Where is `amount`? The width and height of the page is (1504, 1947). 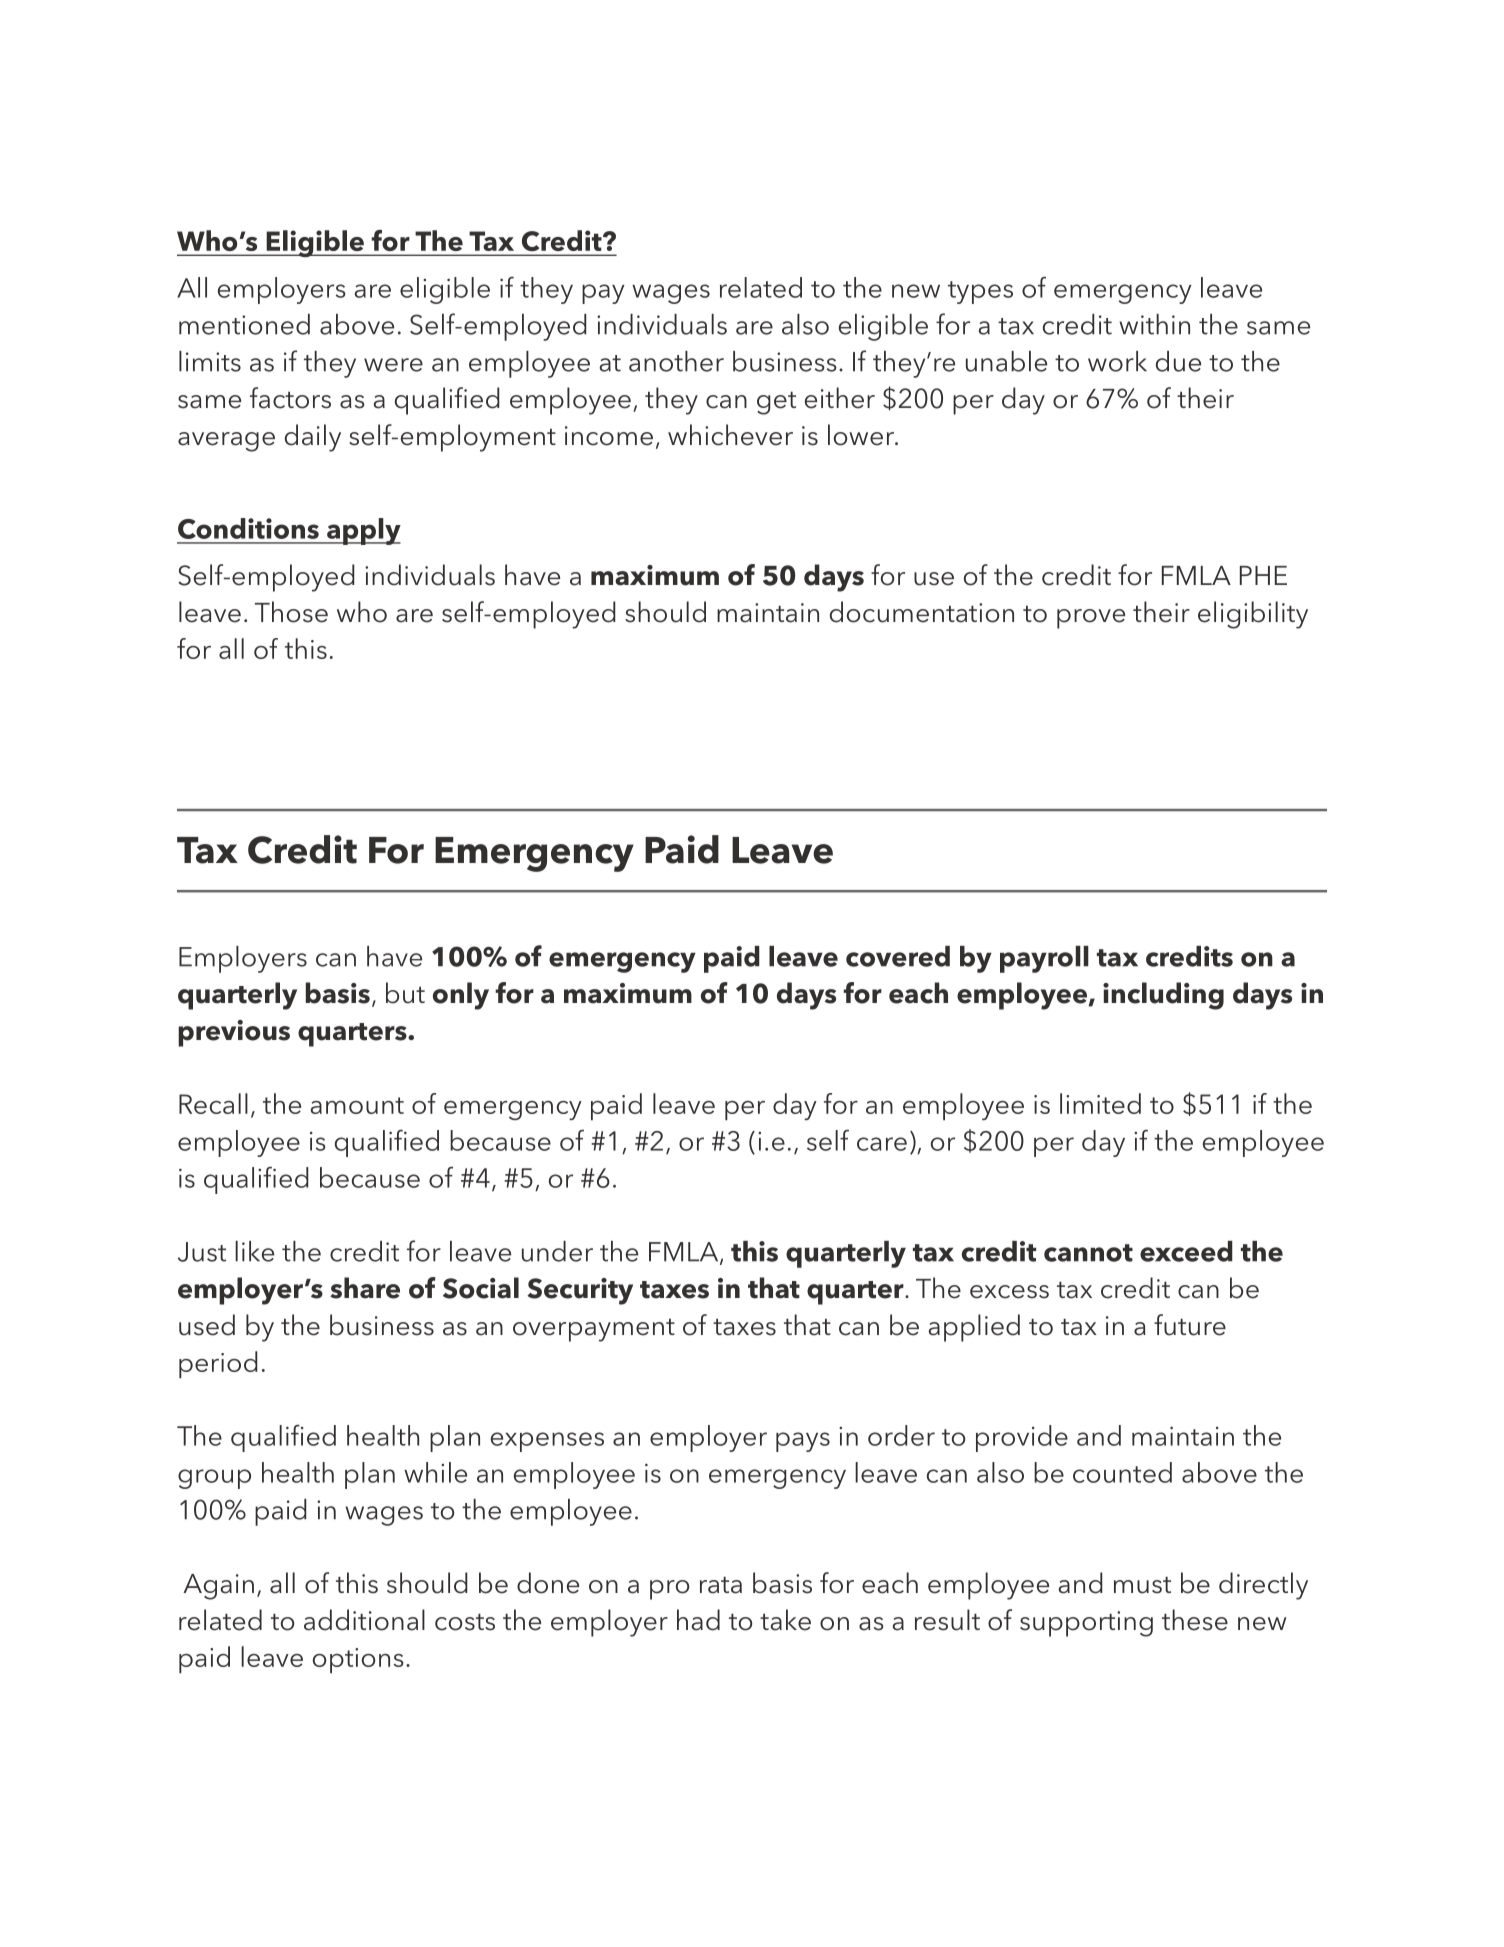 amount is located at coordinates (357, 1105).
